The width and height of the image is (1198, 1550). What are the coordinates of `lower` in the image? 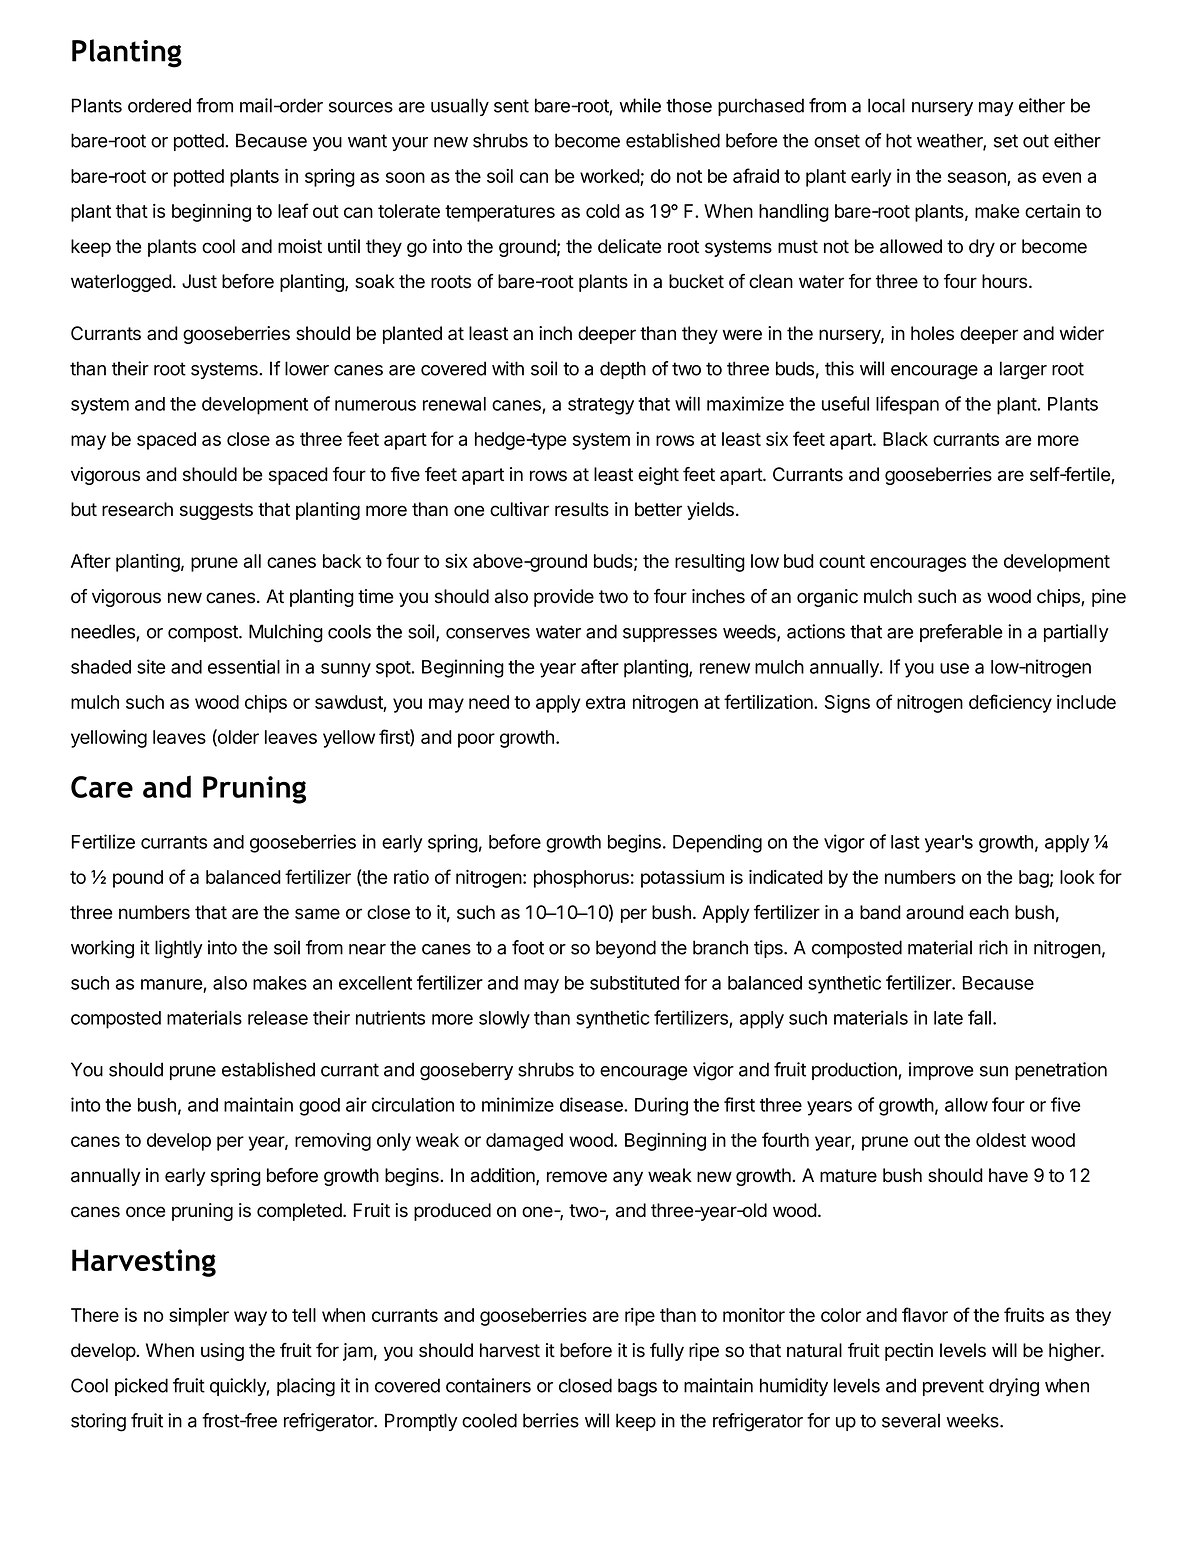 It's located at (307, 368).
